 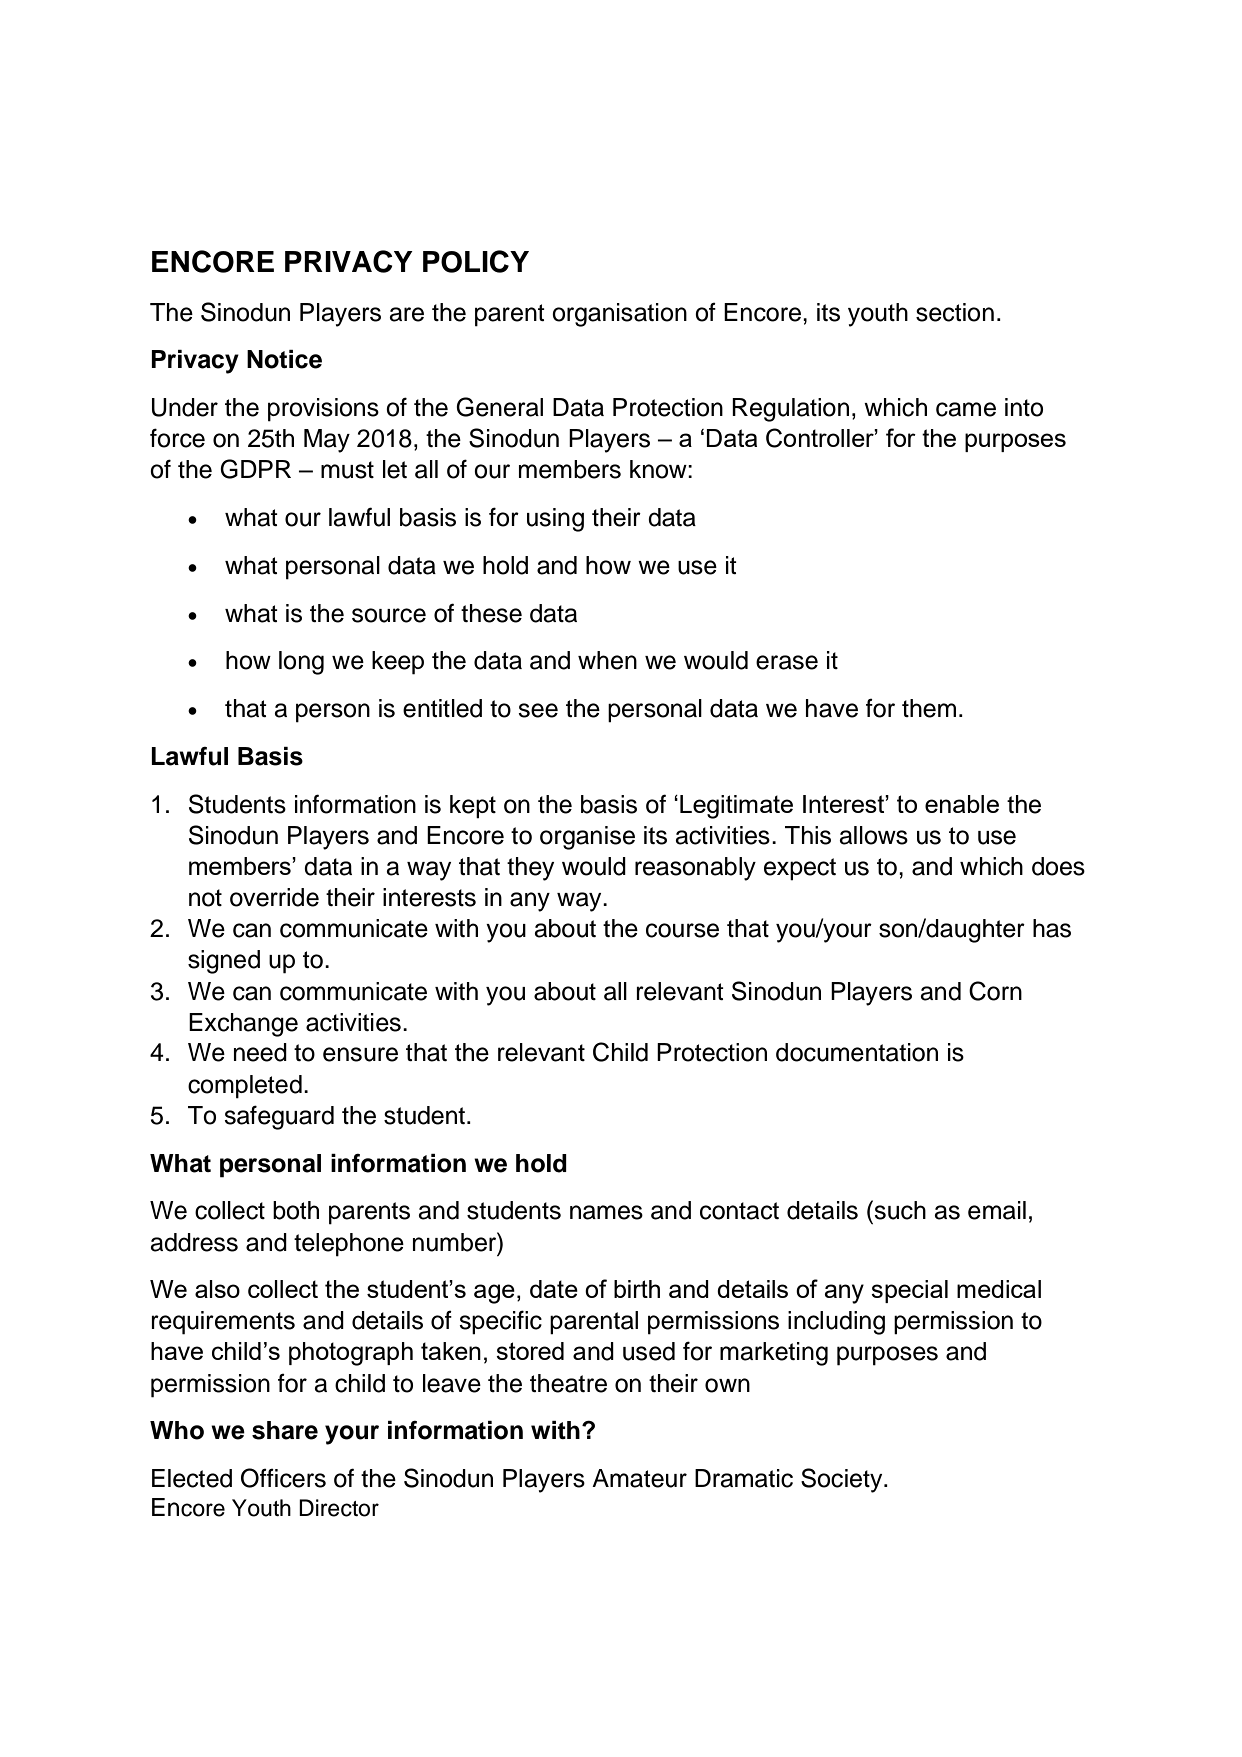 What do you see at coordinates (607, 660) in the screenshot?
I see `when` at bounding box center [607, 660].
